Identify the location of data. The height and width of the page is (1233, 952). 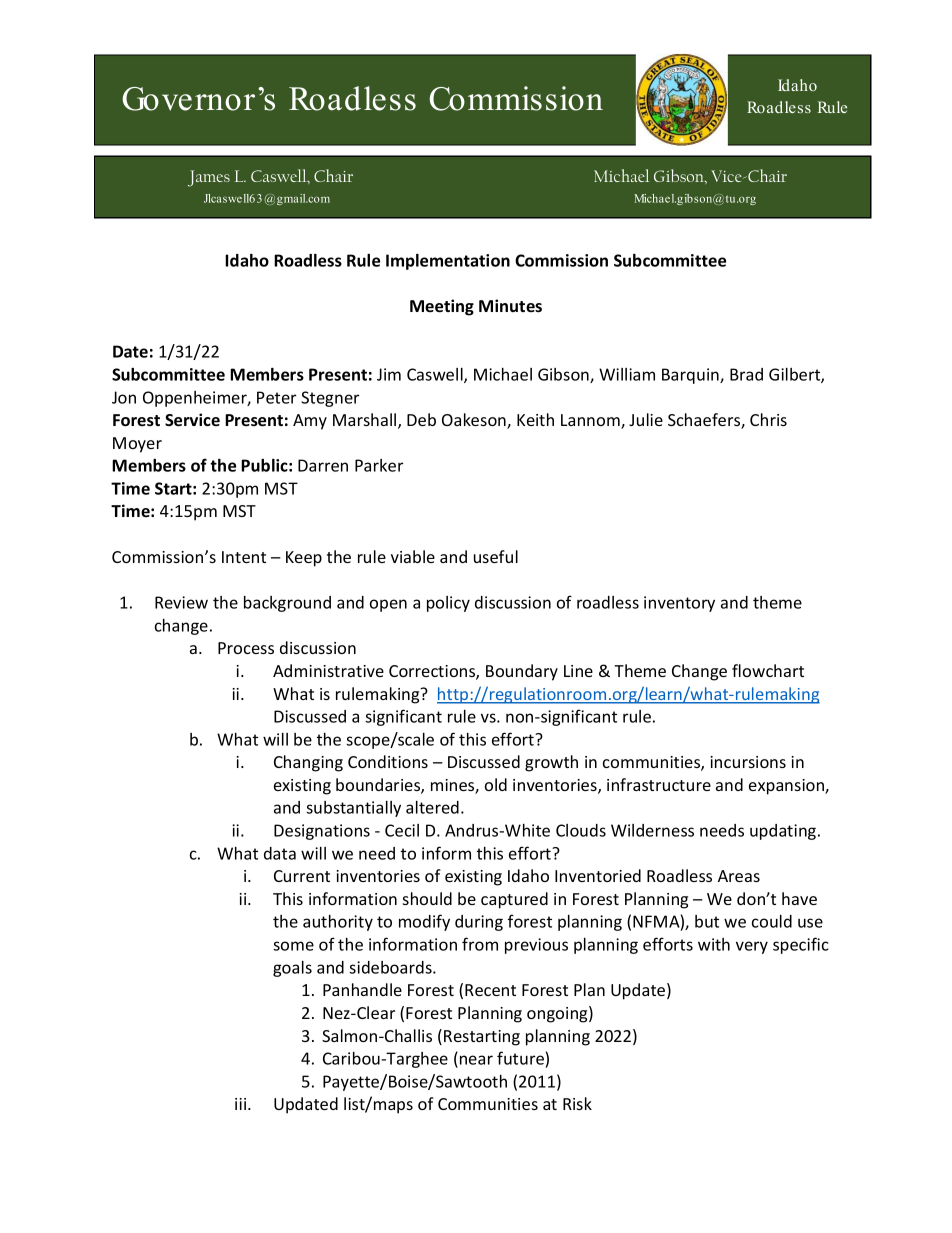
(280, 853).
